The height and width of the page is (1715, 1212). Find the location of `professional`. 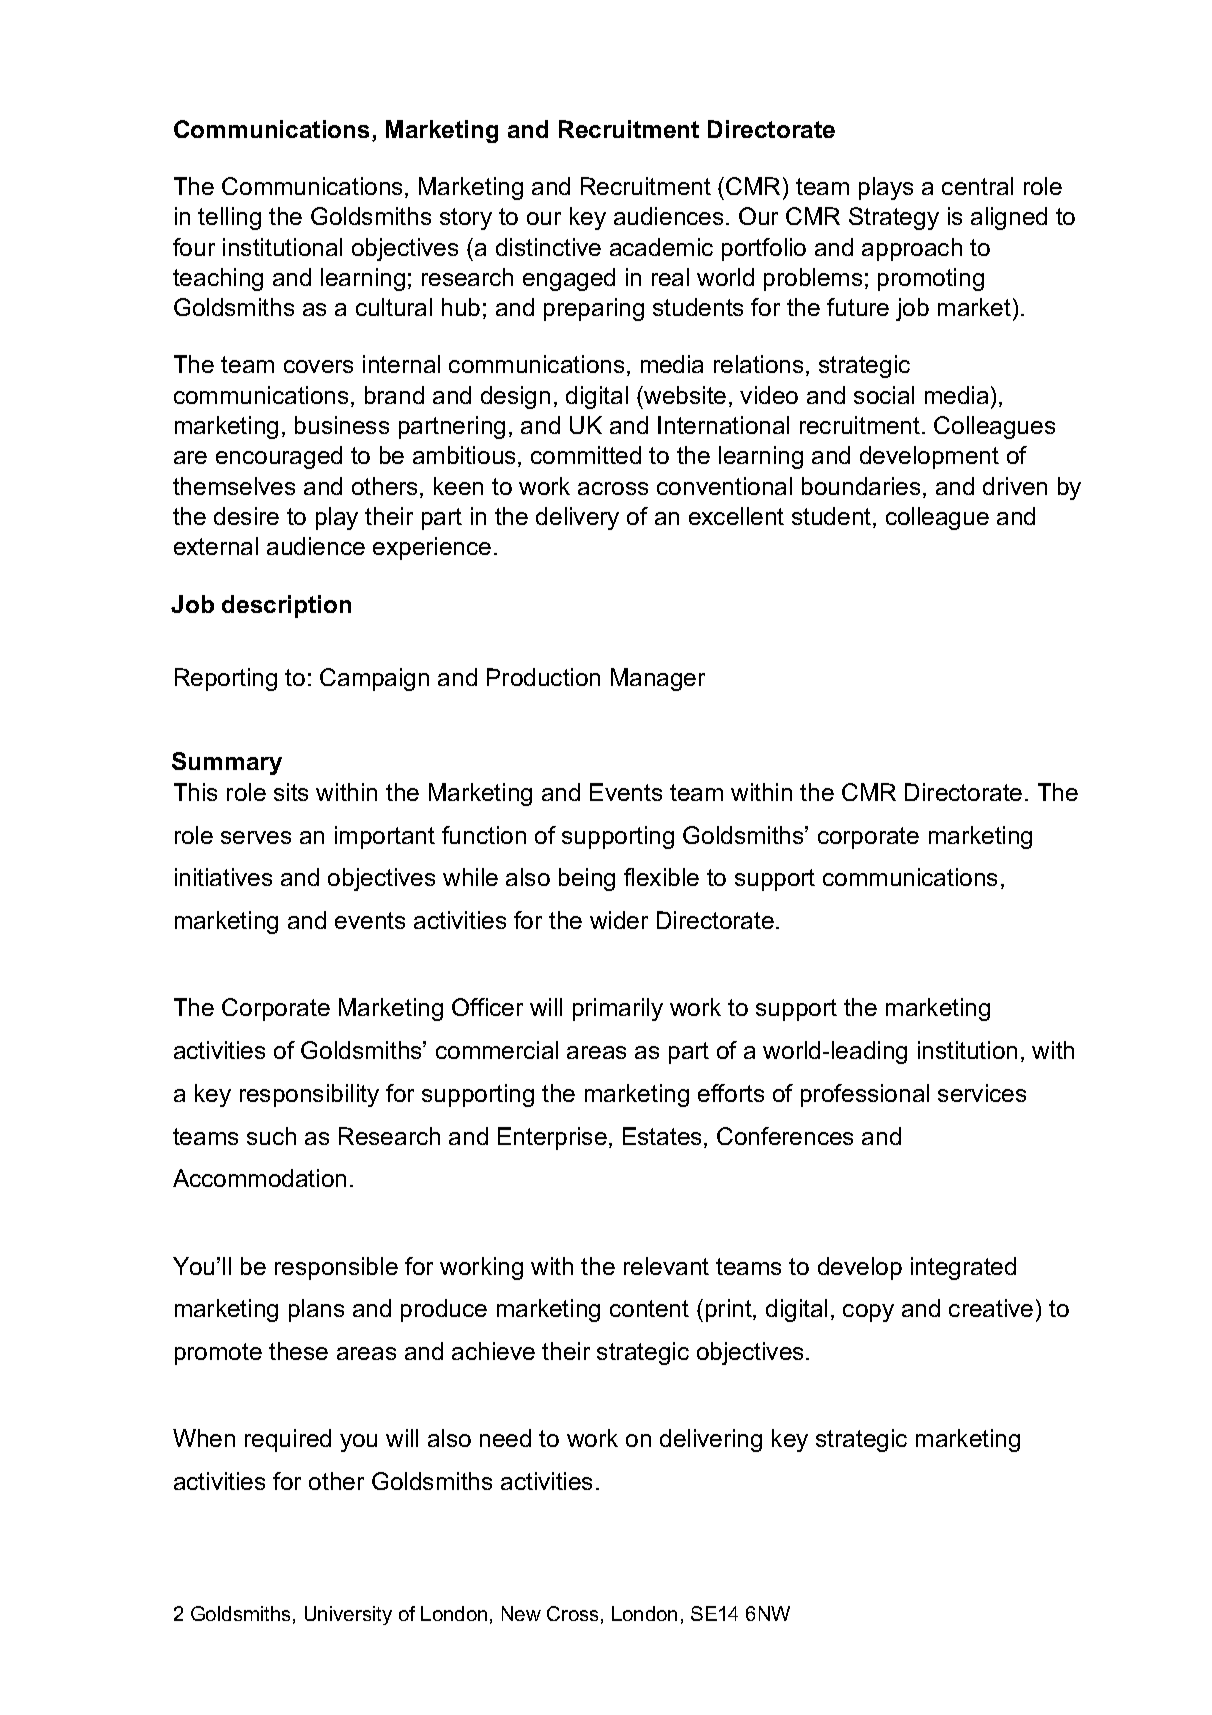

professional is located at coordinates (865, 1095).
